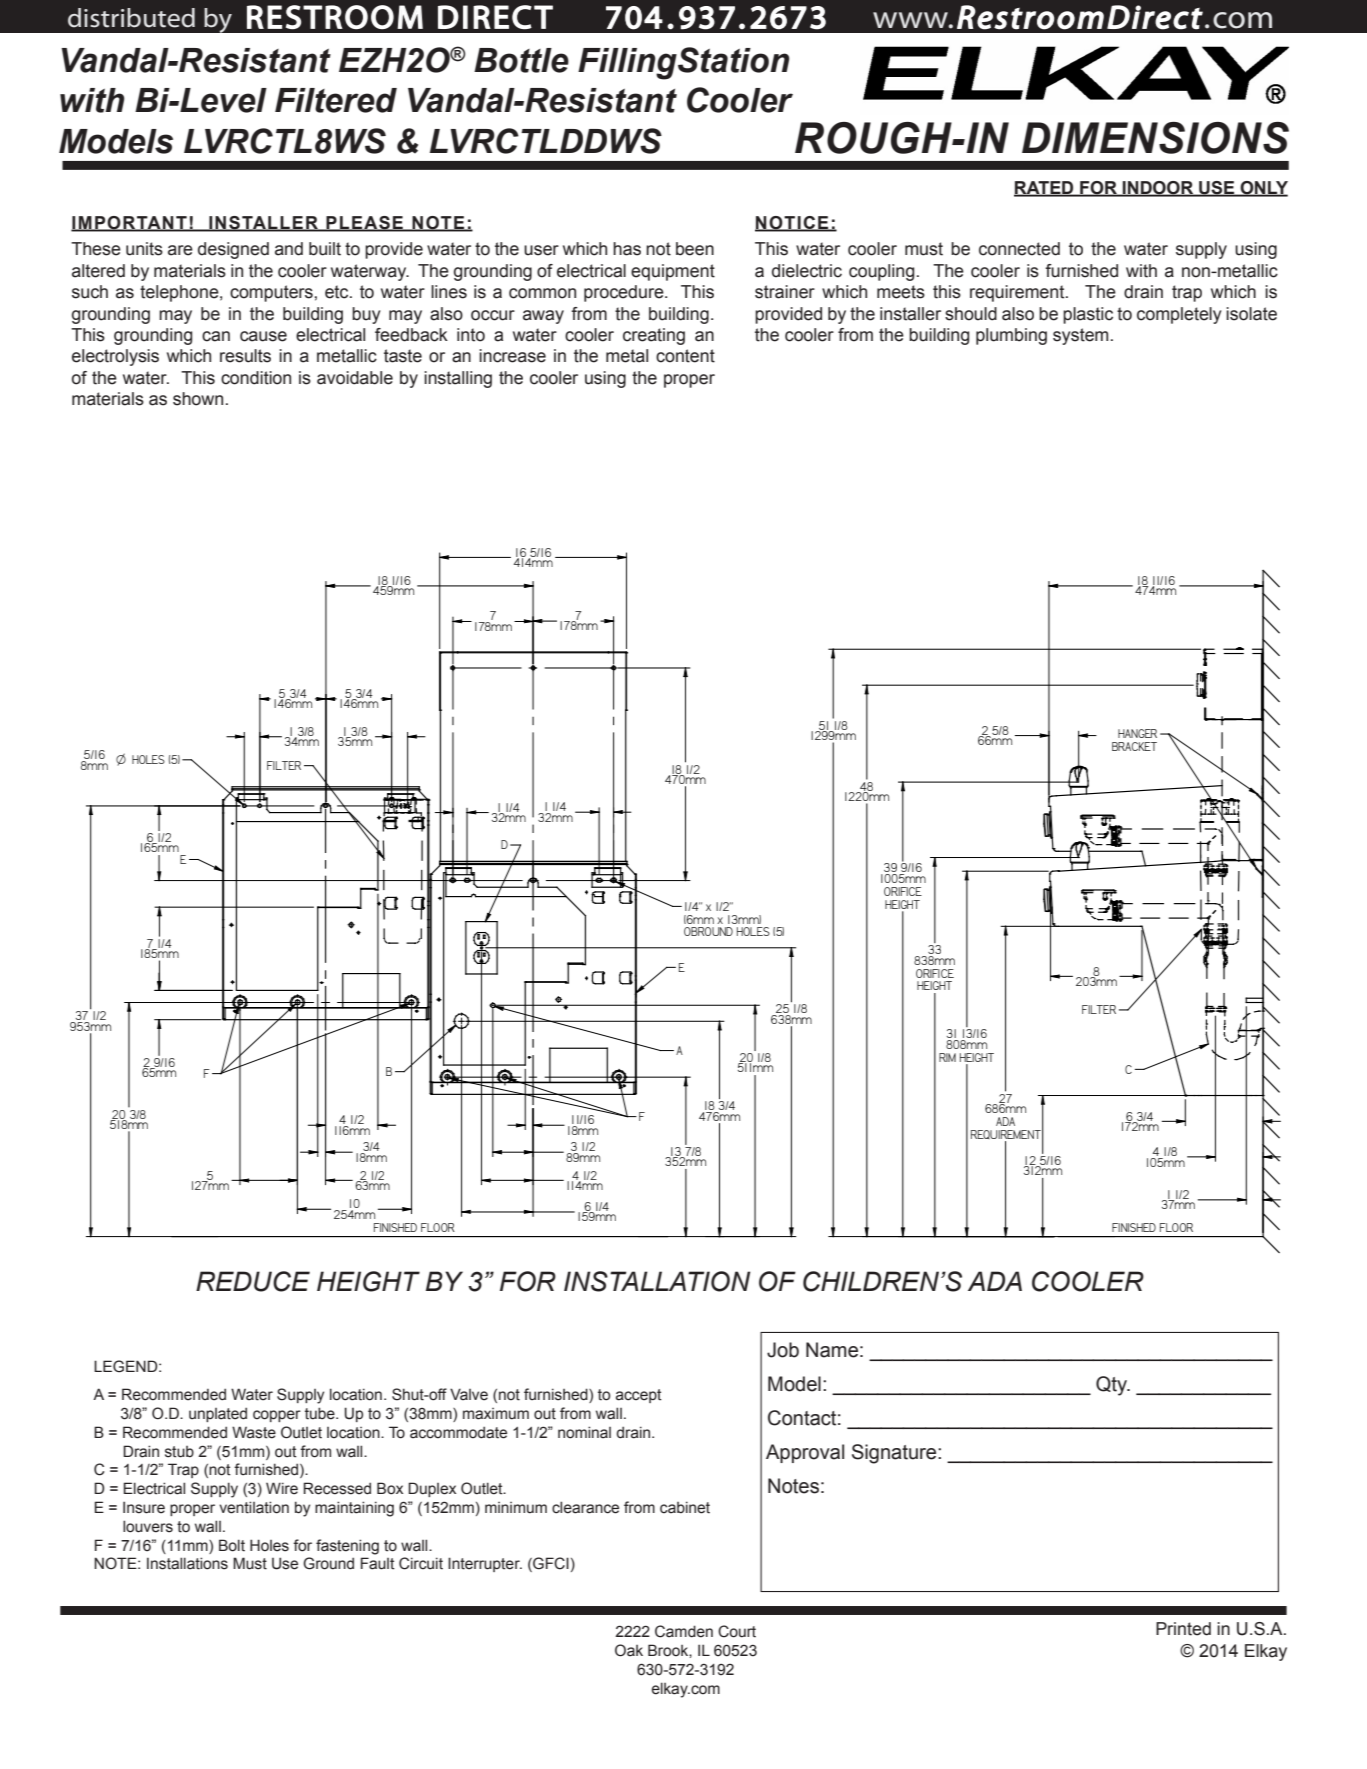  What do you see at coordinates (253, 1281) in the screenshot?
I see `REDUCE` at bounding box center [253, 1281].
